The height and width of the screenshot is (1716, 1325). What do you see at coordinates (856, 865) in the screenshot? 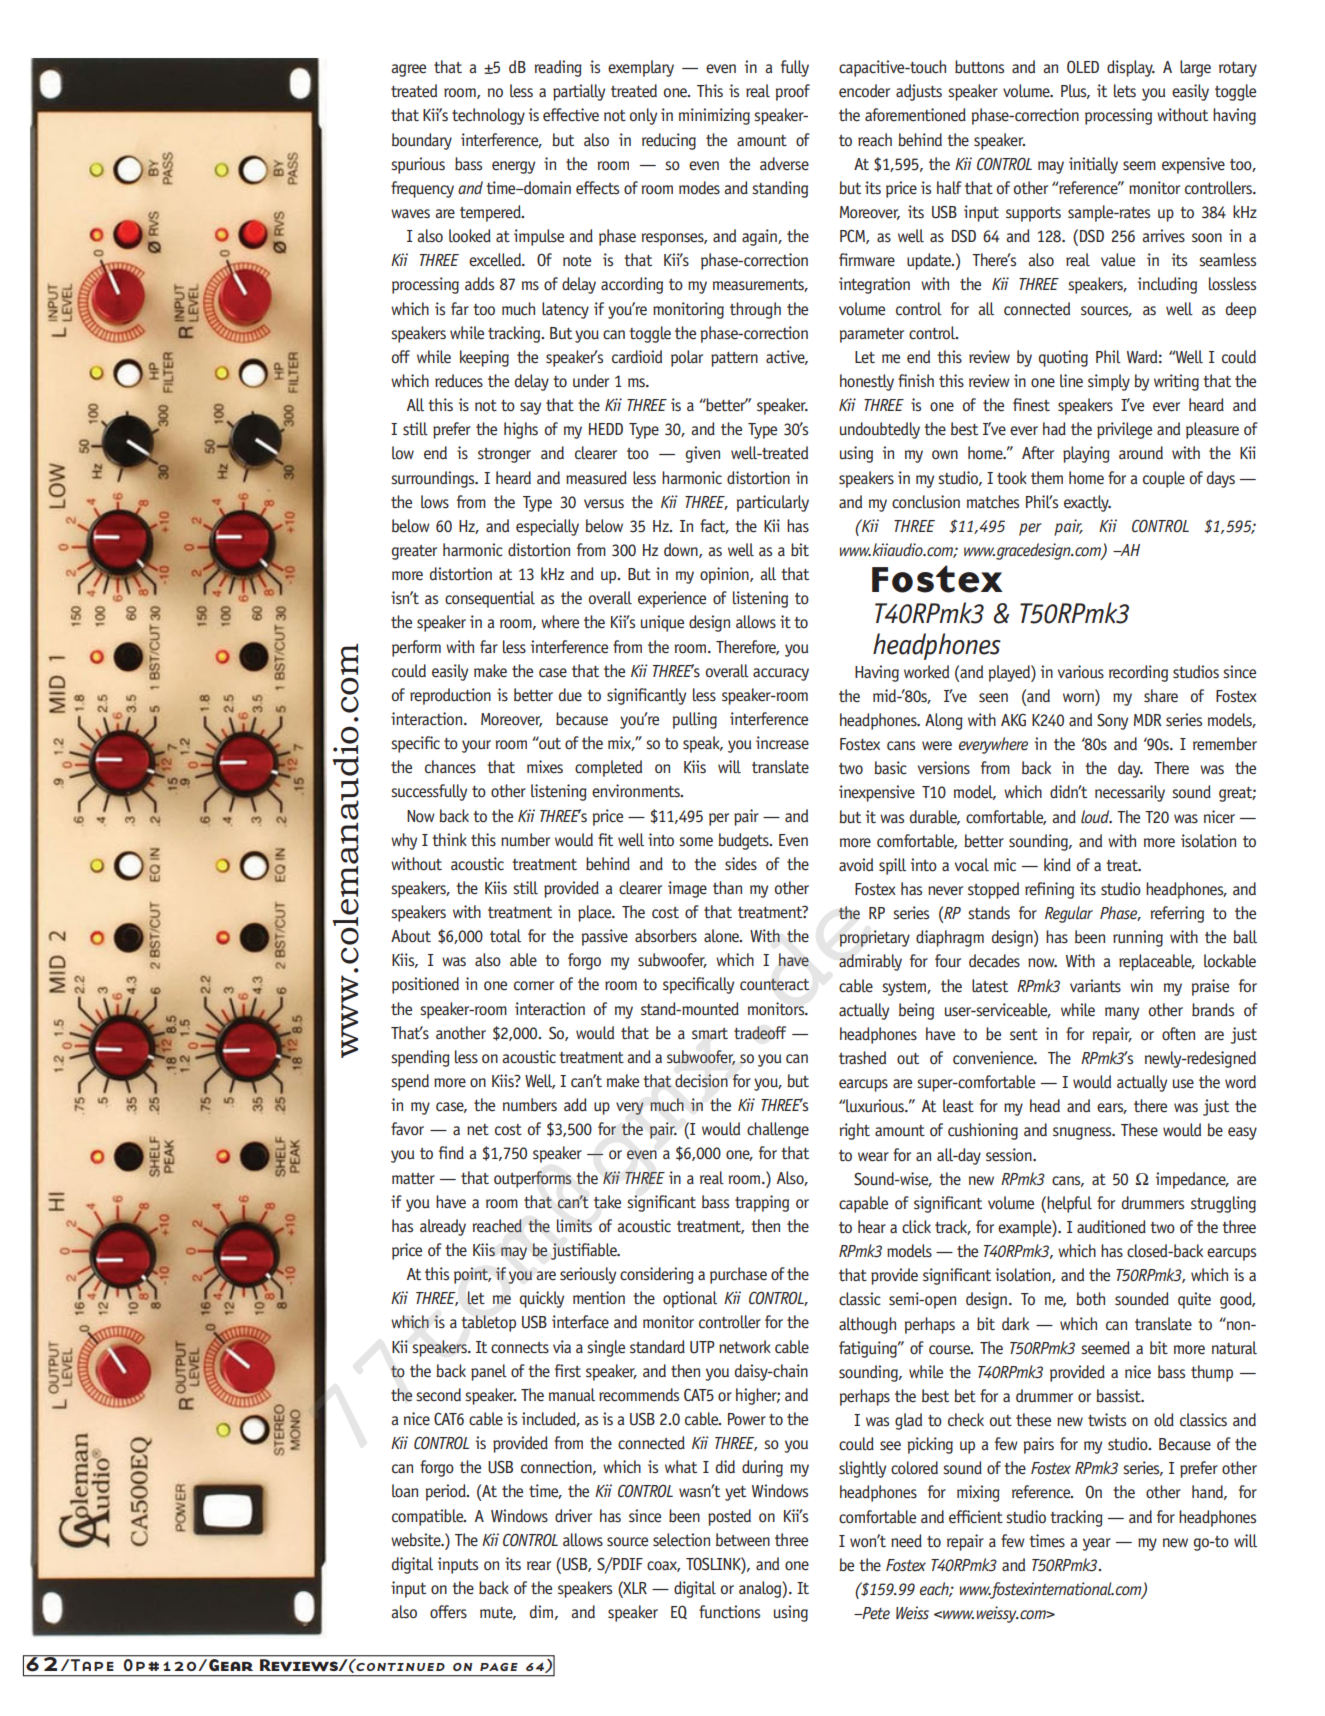
I see `avoid` at bounding box center [856, 865].
